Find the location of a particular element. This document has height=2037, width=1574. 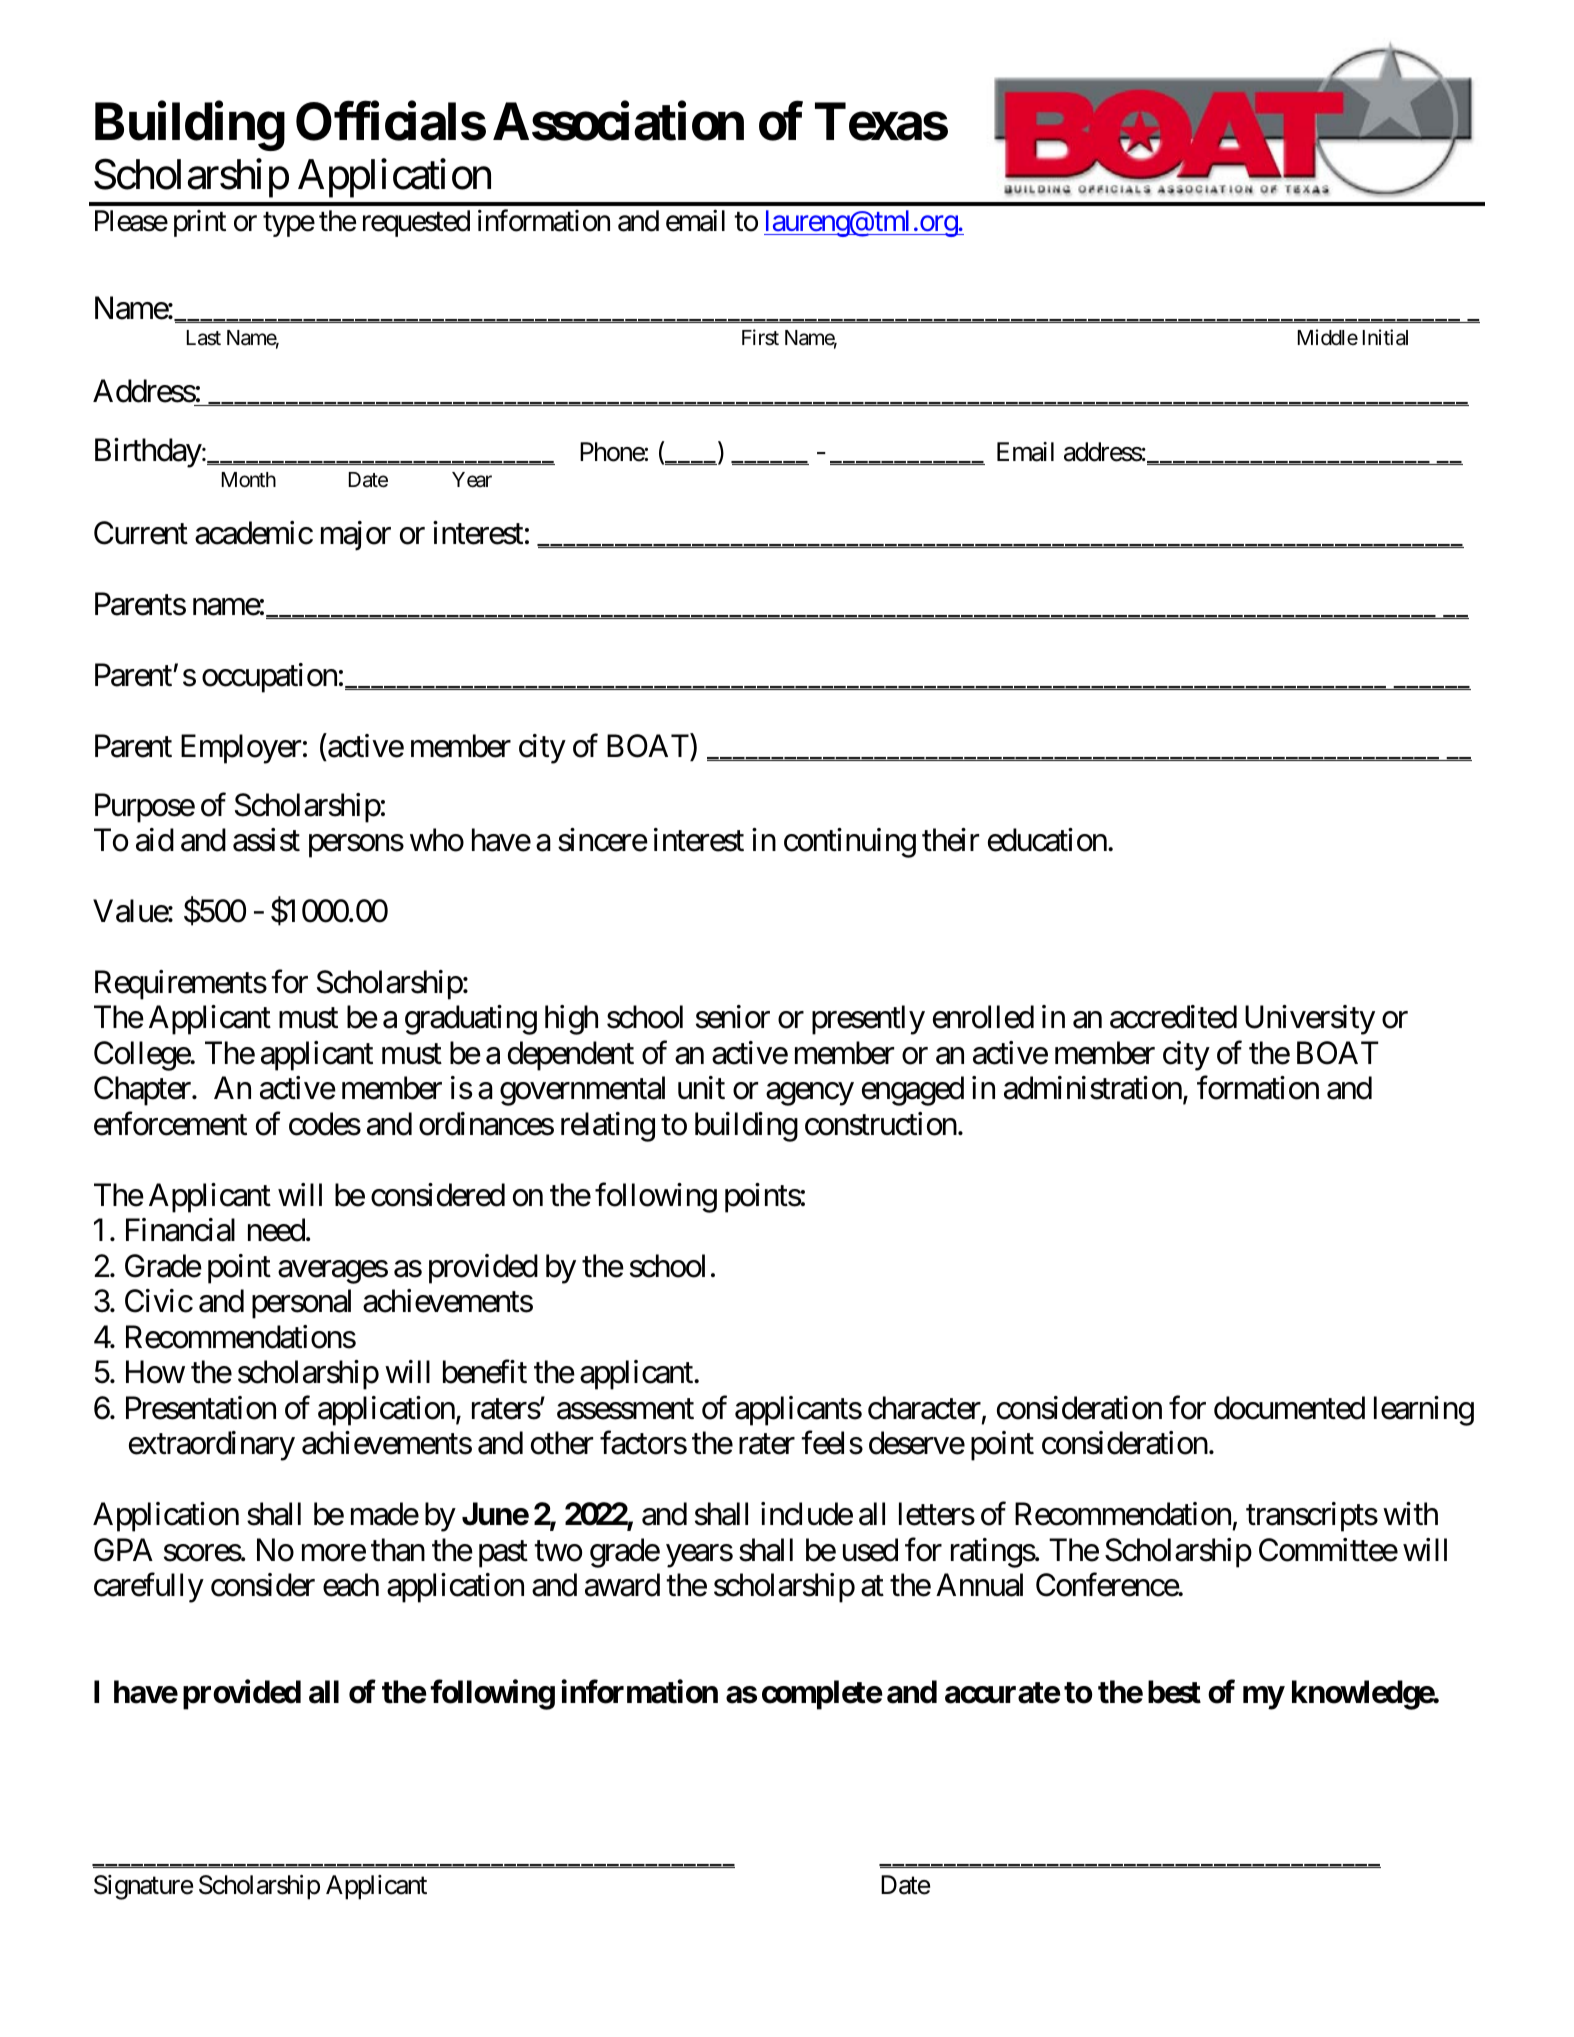

University is located at coordinates (1310, 1020).
